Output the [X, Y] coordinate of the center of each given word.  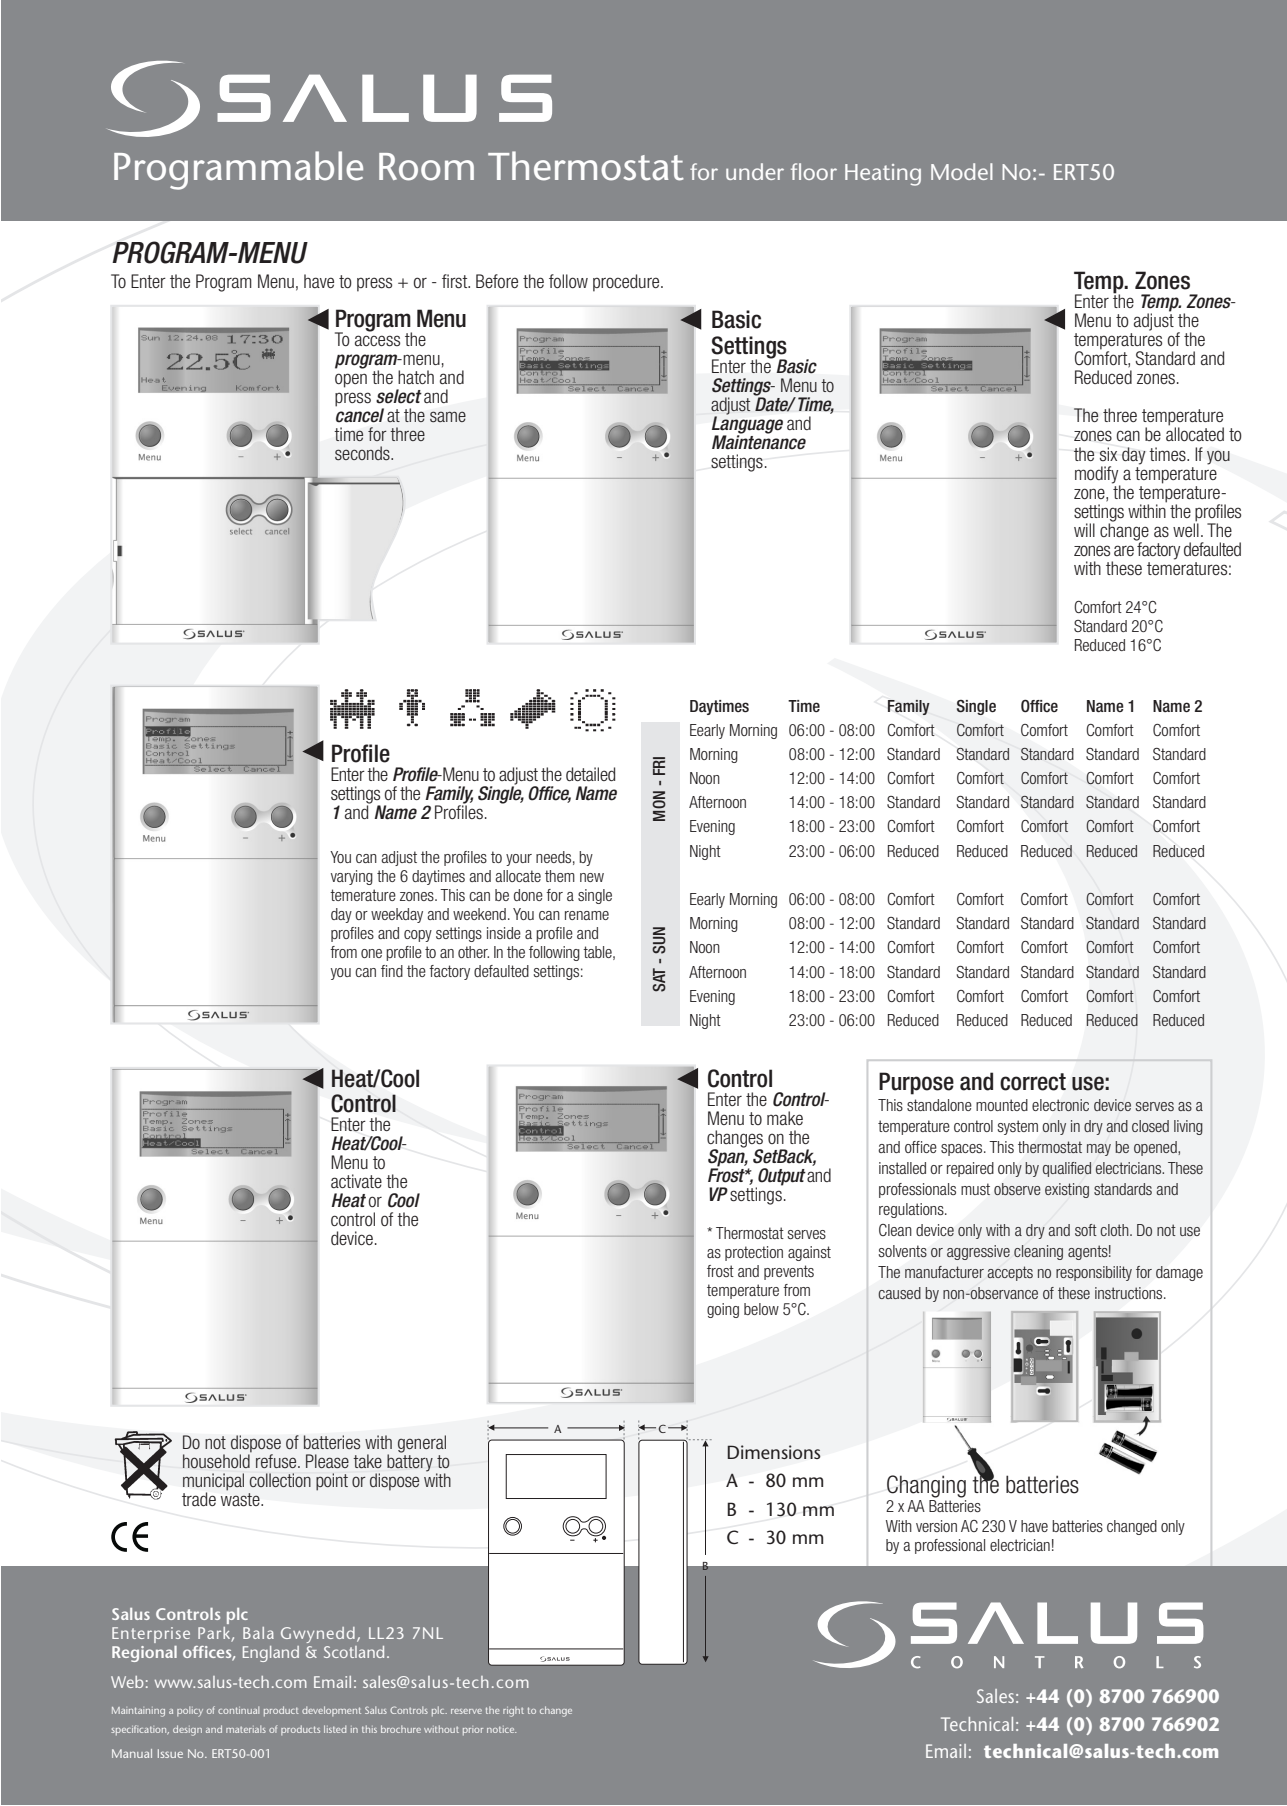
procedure [627, 283]
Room [426, 167]
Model [962, 171]
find [392, 971]
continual [238, 1710]
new [592, 877]
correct [1033, 1082]
